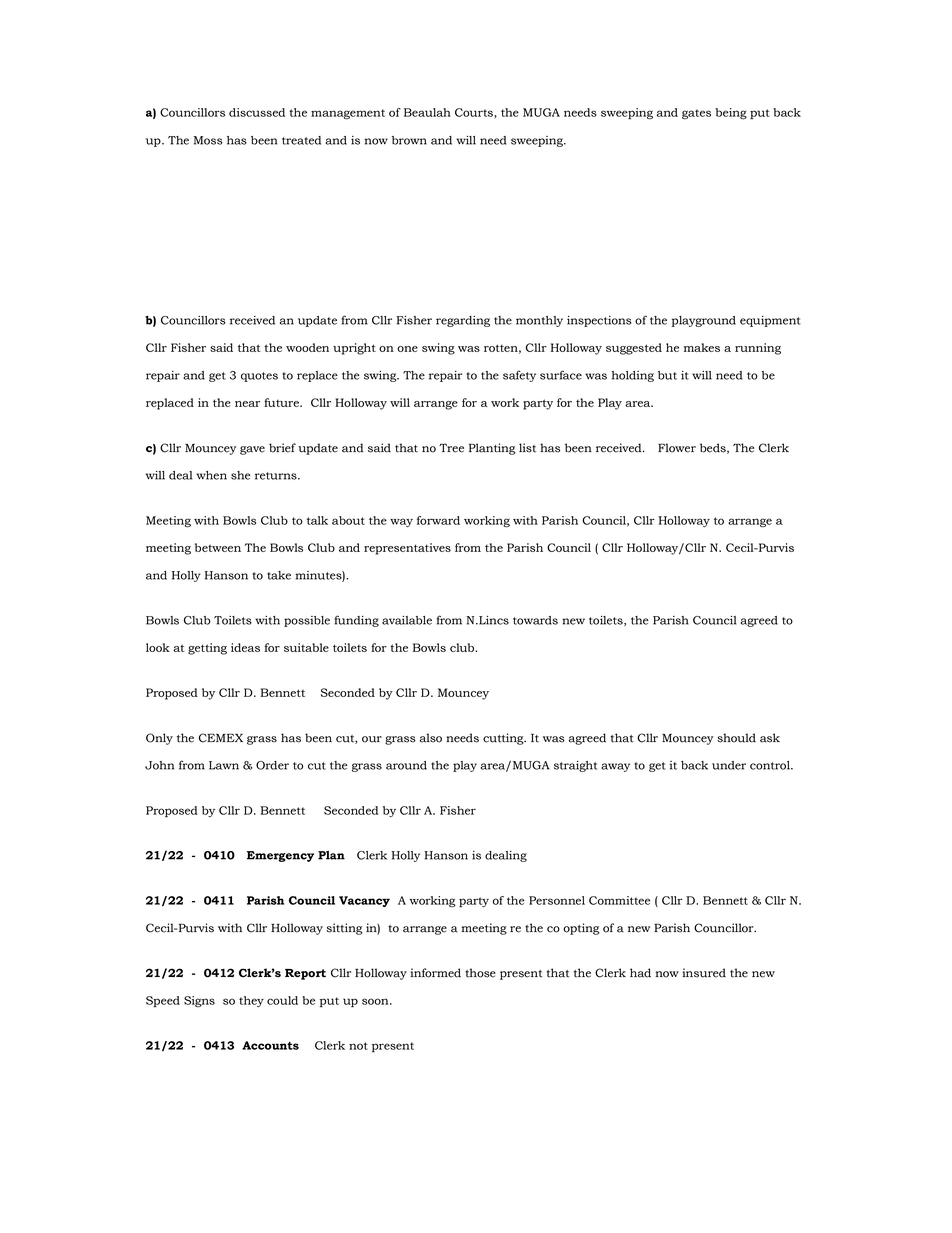 The image size is (952, 1233). I want to click on Moss, so click(208, 140).
